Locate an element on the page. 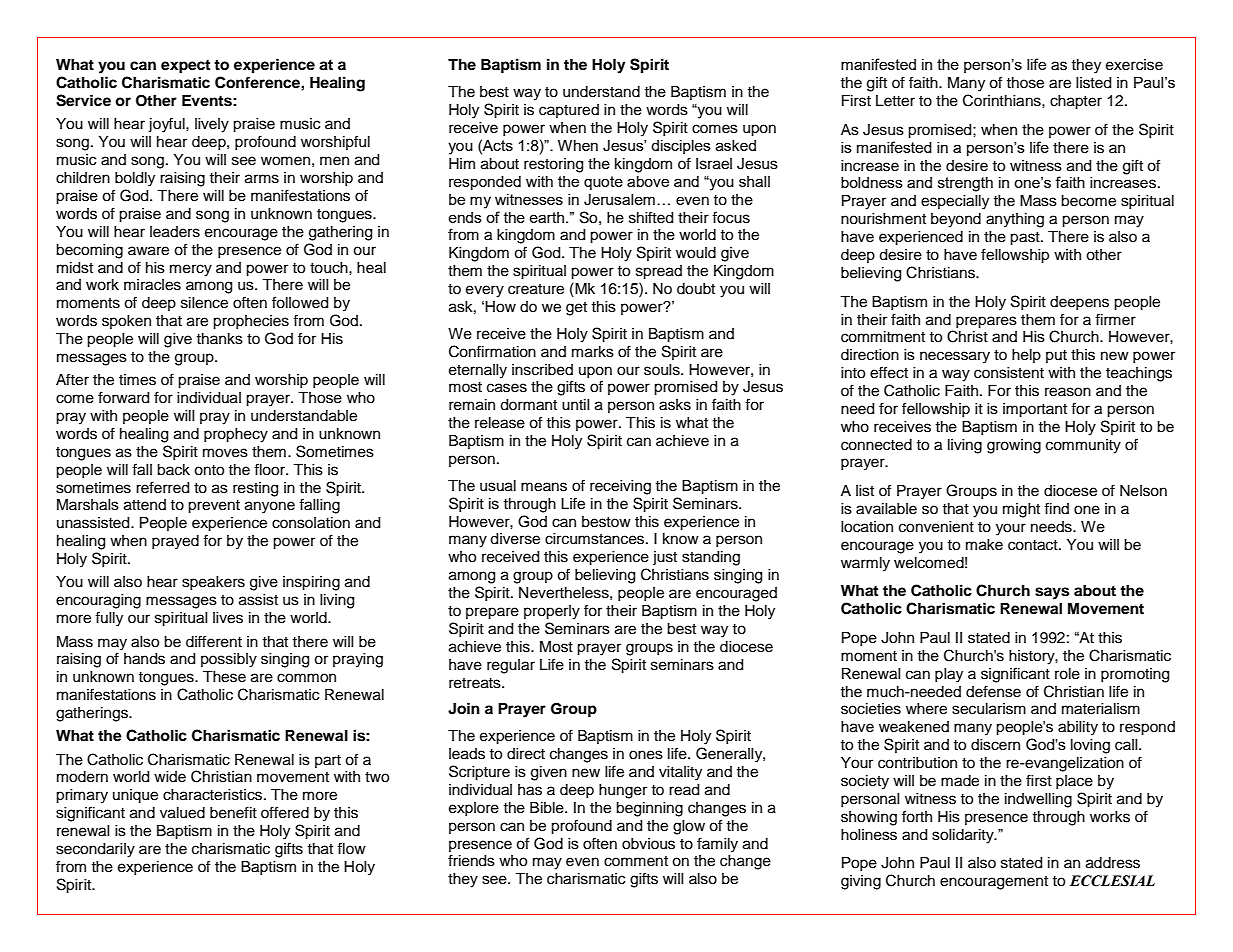 The height and width of the document is (952, 1233). secondarily is located at coordinates (95, 850).
